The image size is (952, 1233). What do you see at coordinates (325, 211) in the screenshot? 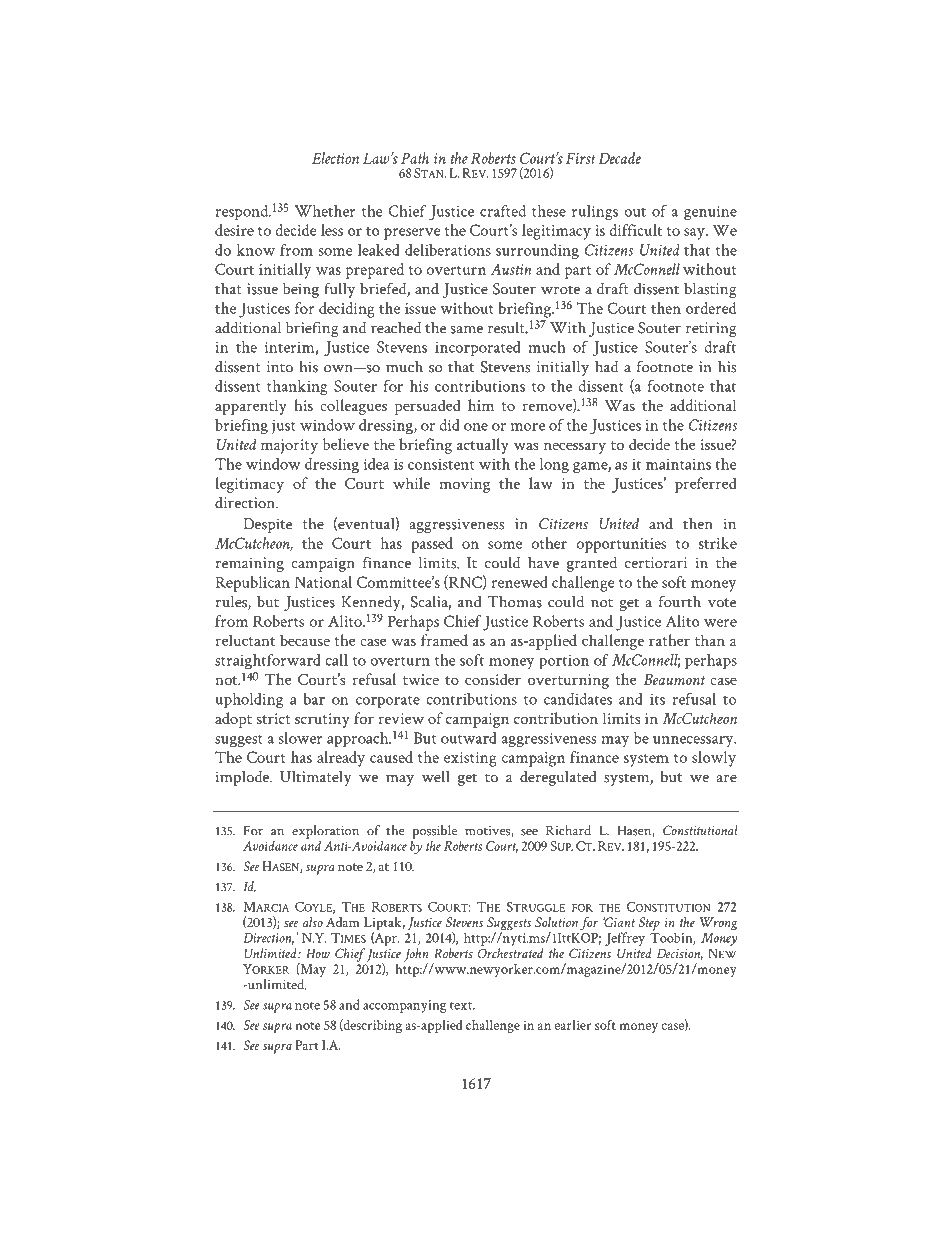
I see `Whether` at bounding box center [325, 211].
